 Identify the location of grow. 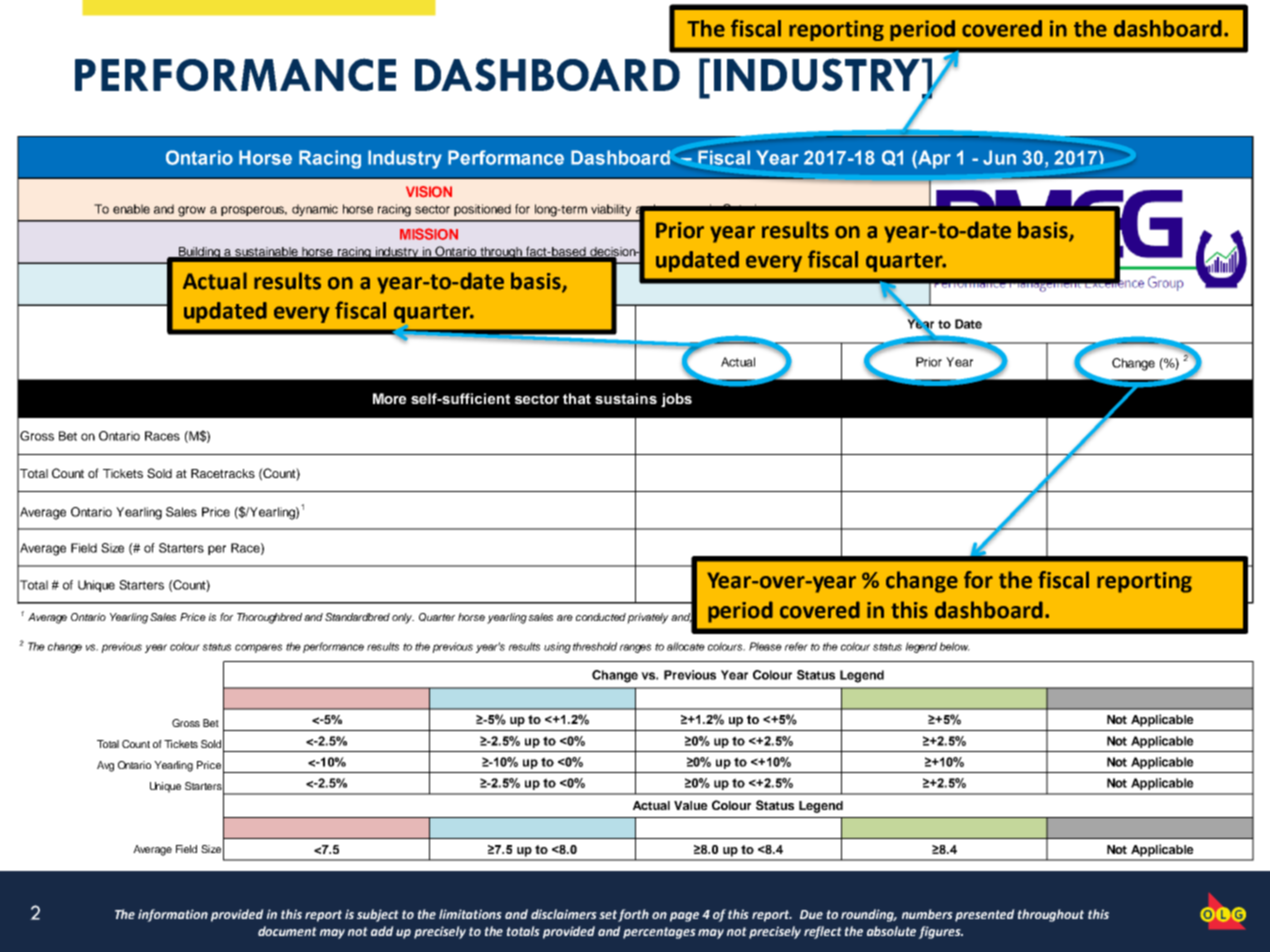
(192, 211).
